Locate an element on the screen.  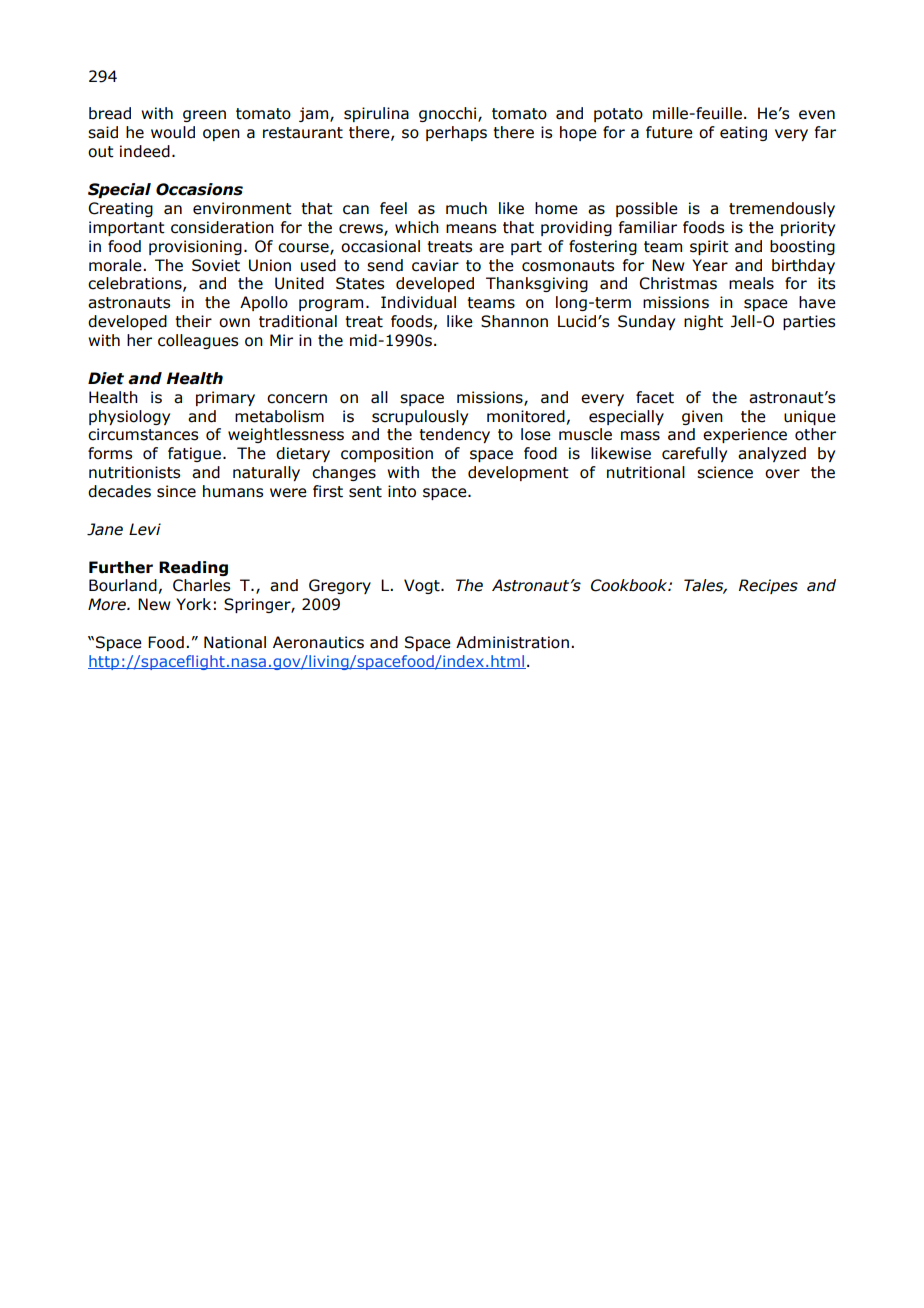
science is located at coordinates (725, 472).
